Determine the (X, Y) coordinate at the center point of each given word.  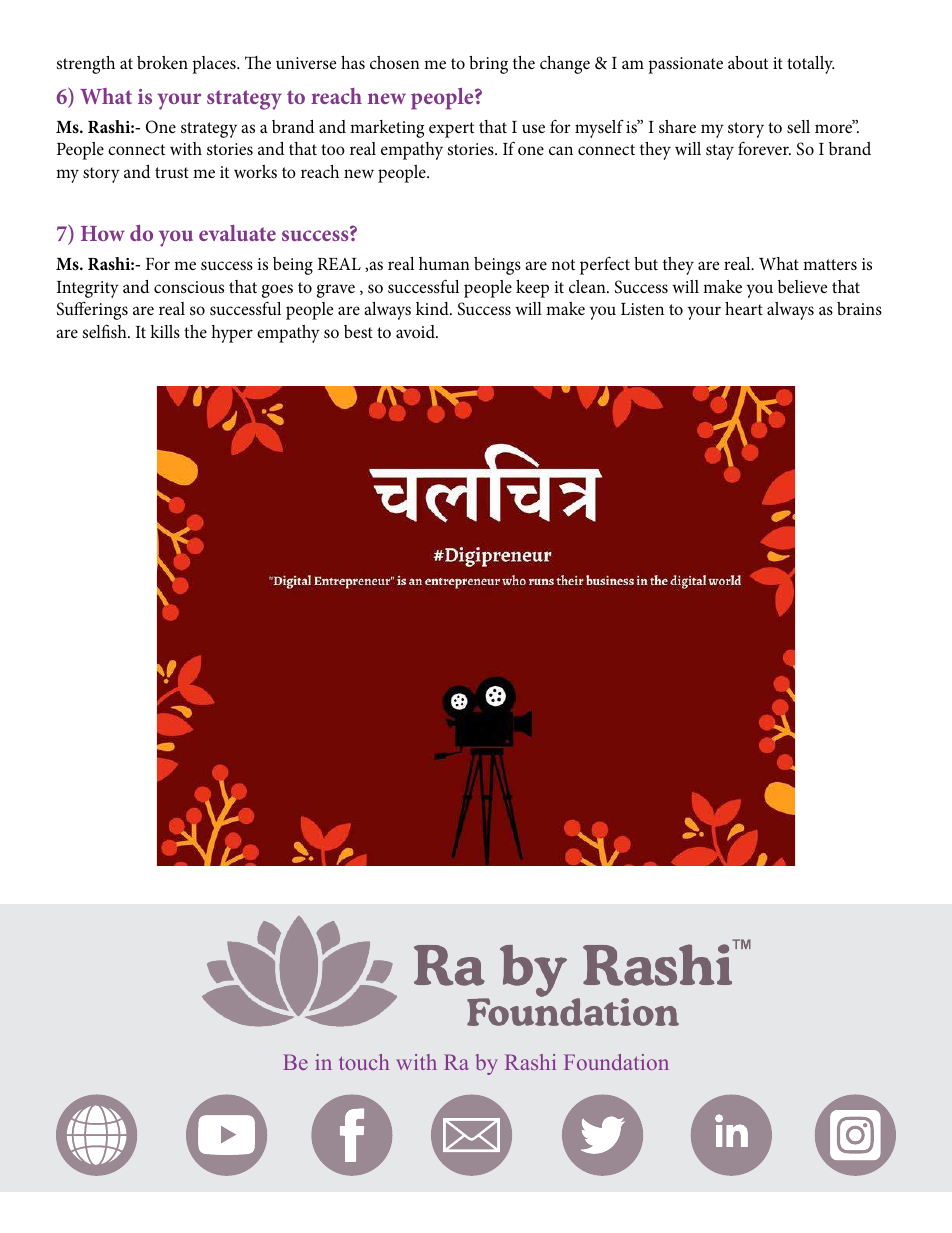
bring (488, 65)
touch (364, 1062)
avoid (416, 331)
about (748, 62)
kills (165, 332)
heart (744, 308)
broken (162, 62)
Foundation (616, 1062)
